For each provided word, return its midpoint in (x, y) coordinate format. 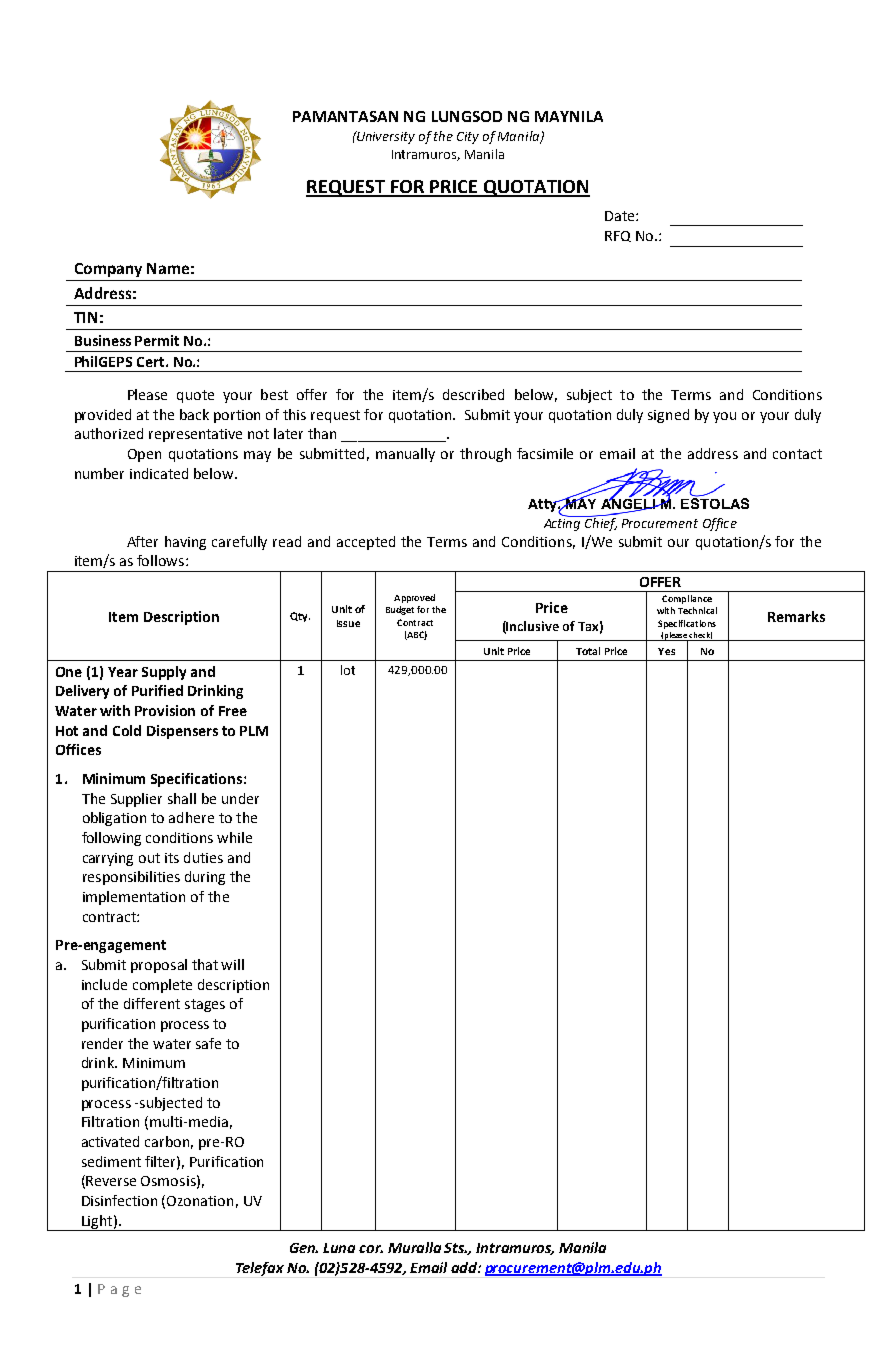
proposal (159, 966)
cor (371, 1249)
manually (405, 455)
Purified (157, 690)
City (468, 138)
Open (144, 455)
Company (108, 270)
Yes (666, 651)
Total (588, 651)
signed (668, 416)
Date (621, 216)
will (232, 964)
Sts (455, 1248)
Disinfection (119, 1200)
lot (348, 670)
